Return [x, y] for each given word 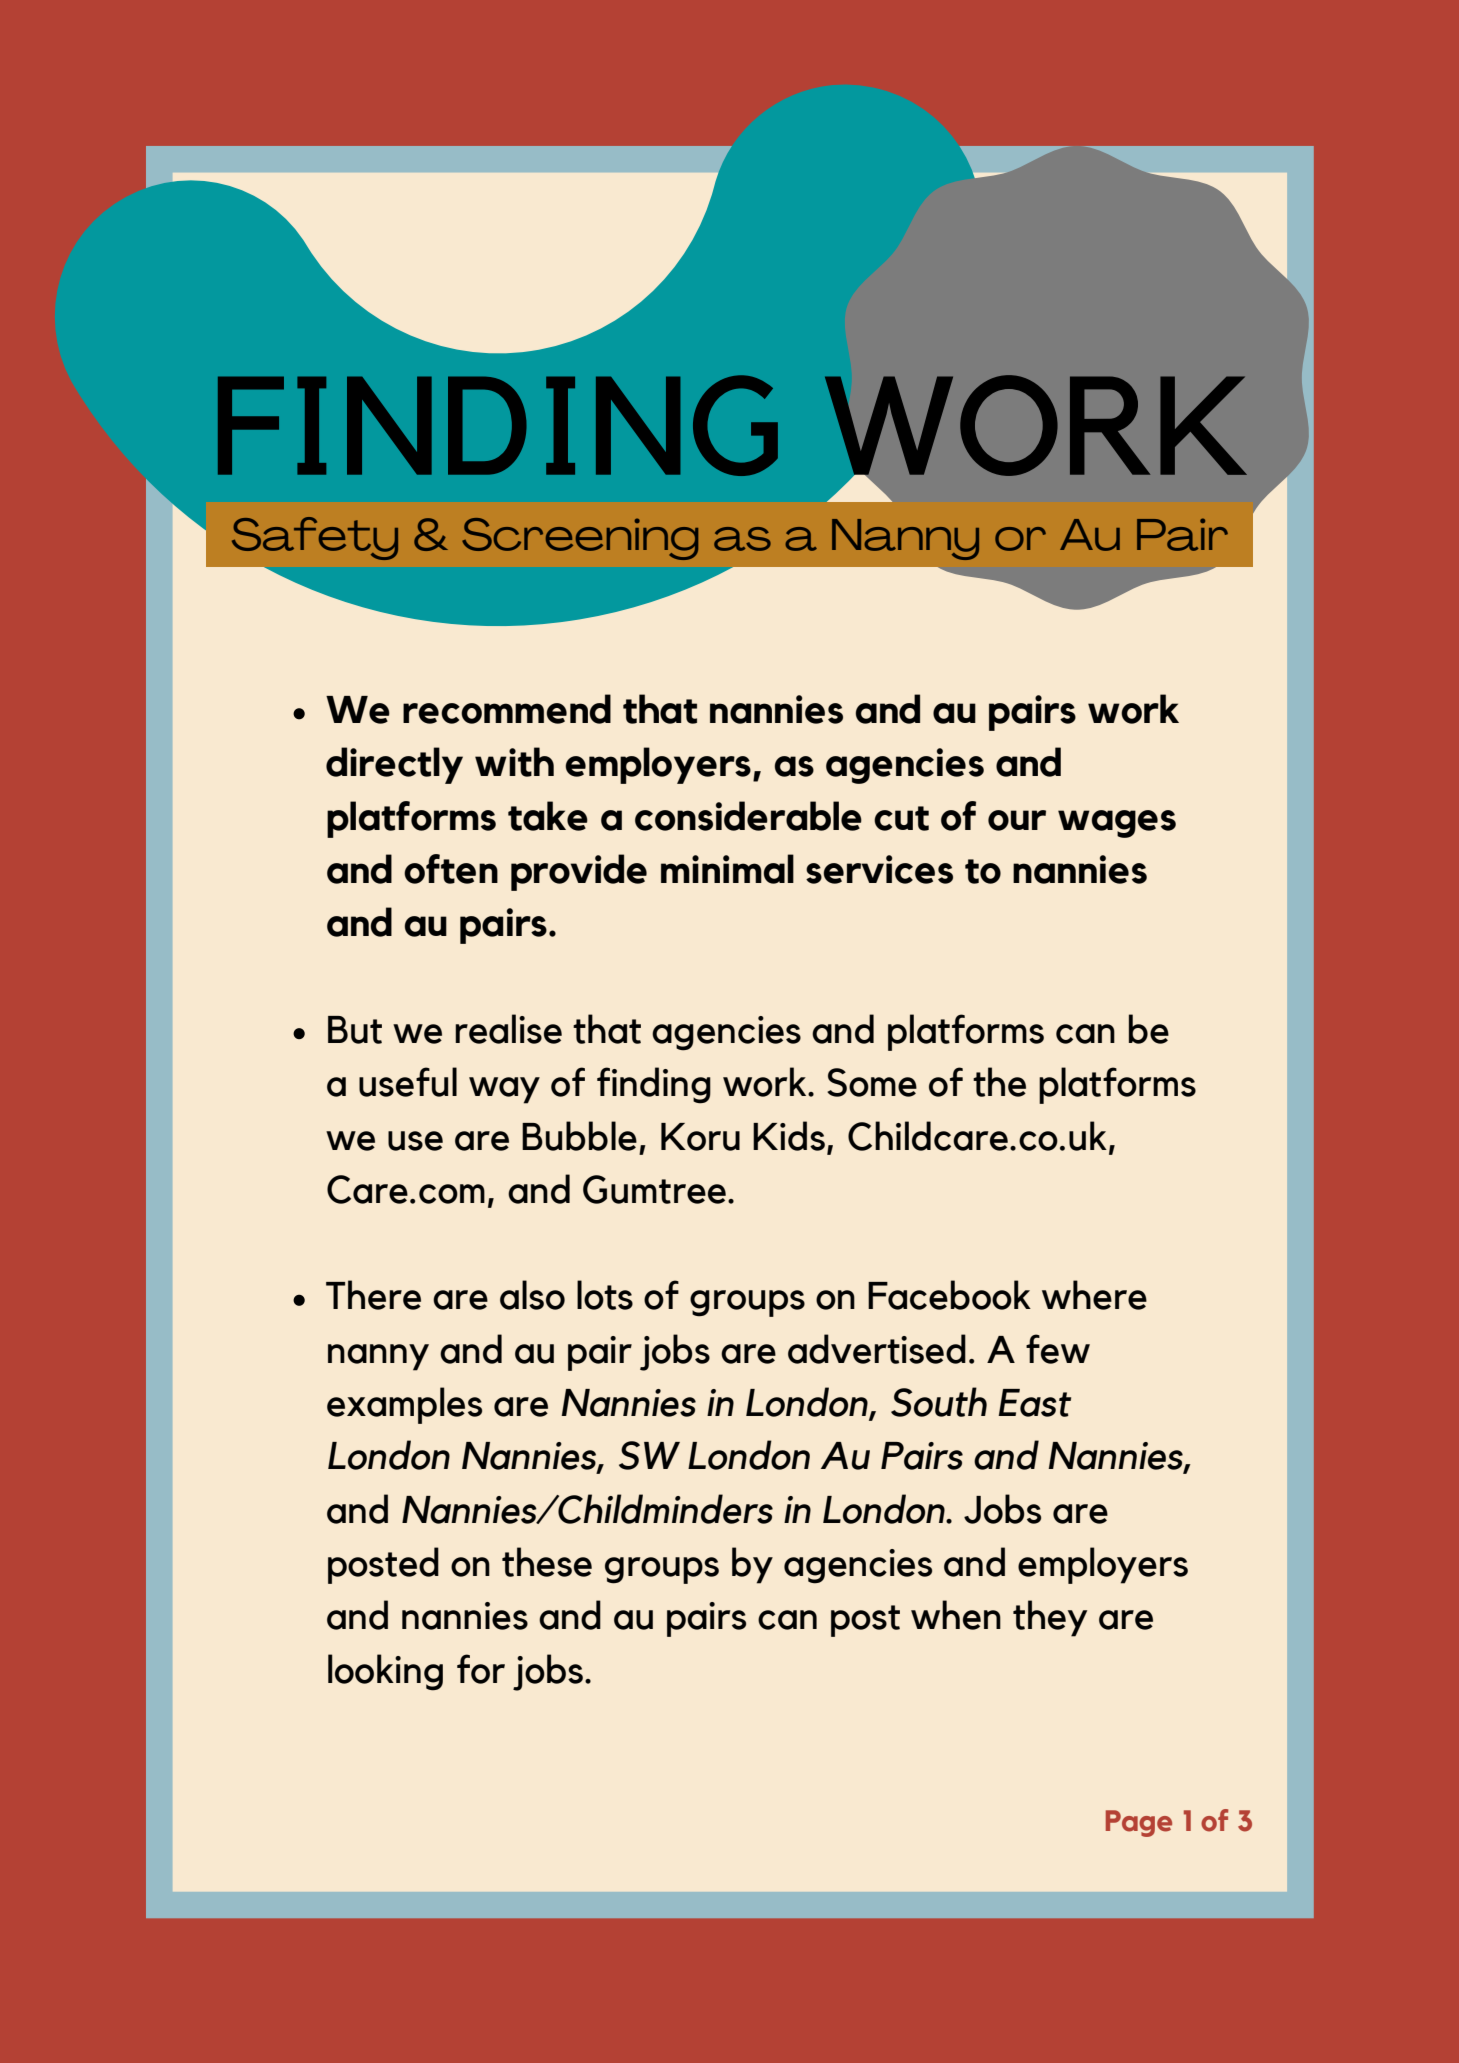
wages [1117, 824]
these [547, 1562]
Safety [315, 538]
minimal [727, 869]
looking [385, 1672]
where [1094, 1295]
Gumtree [654, 1189]
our [1017, 820]
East [1034, 1403]
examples [404, 1405]
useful [408, 1082]
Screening [580, 539]
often [451, 869]
